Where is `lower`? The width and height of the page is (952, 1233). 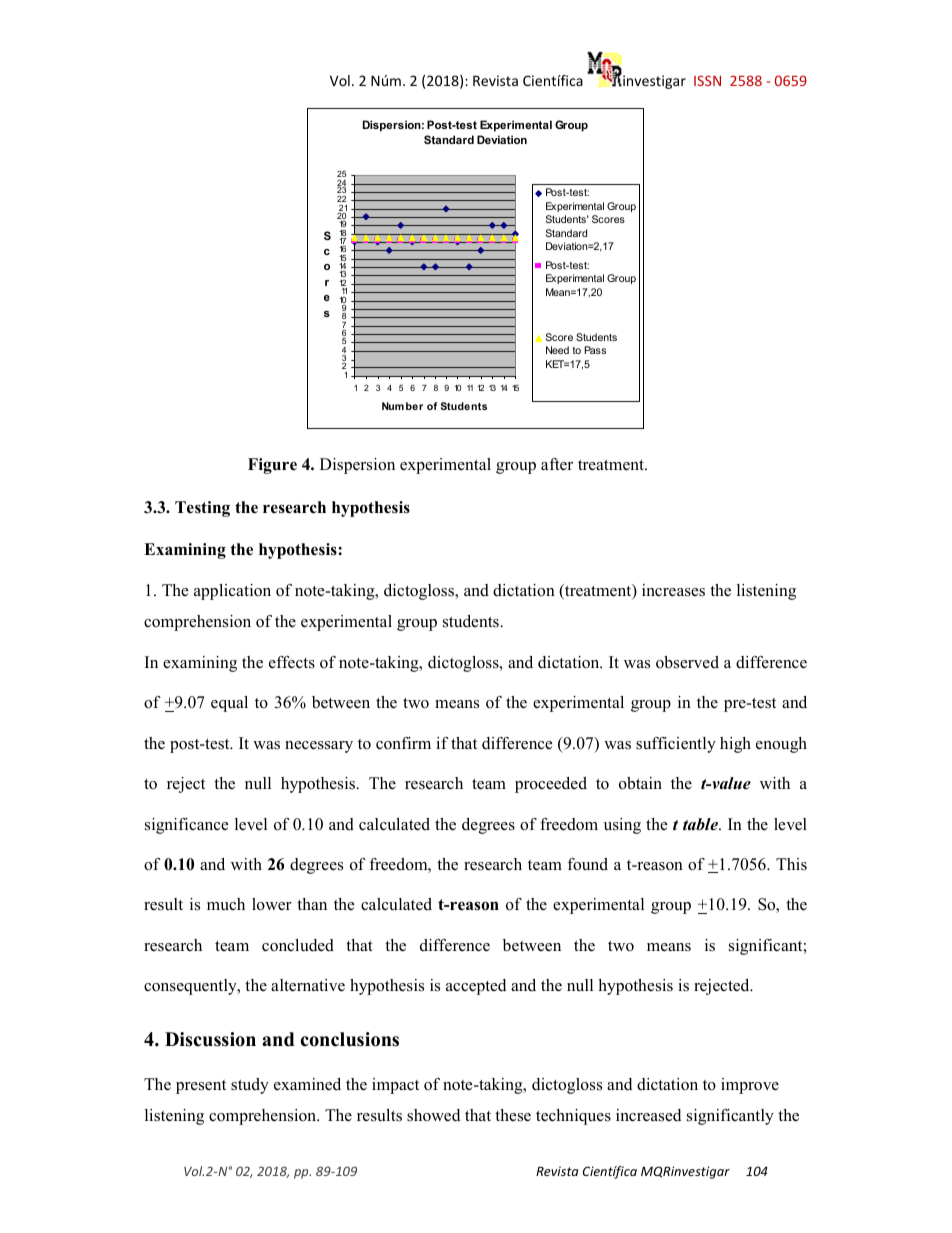 lower is located at coordinates (272, 904).
